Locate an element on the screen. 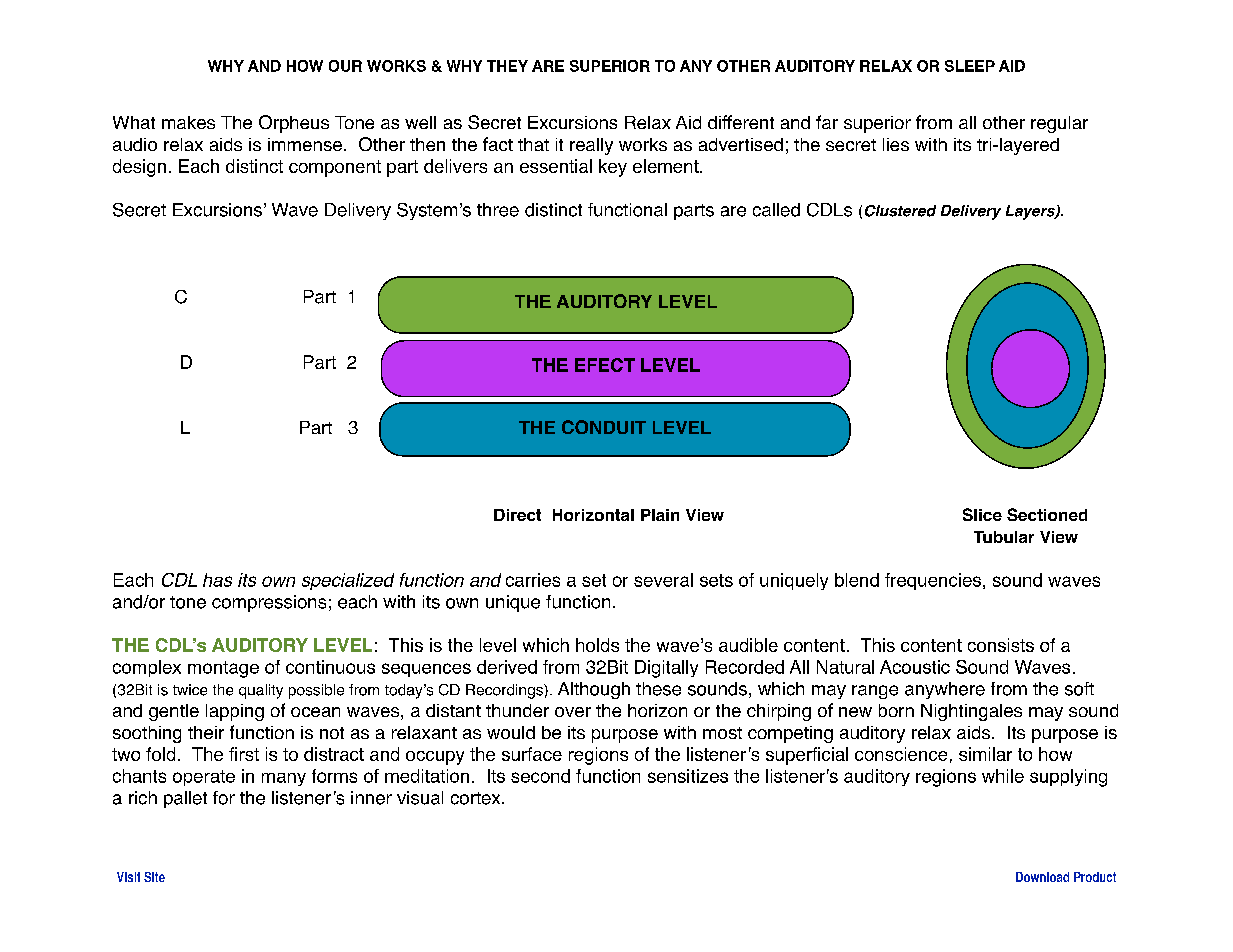  SLEEP is located at coordinates (970, 66).
